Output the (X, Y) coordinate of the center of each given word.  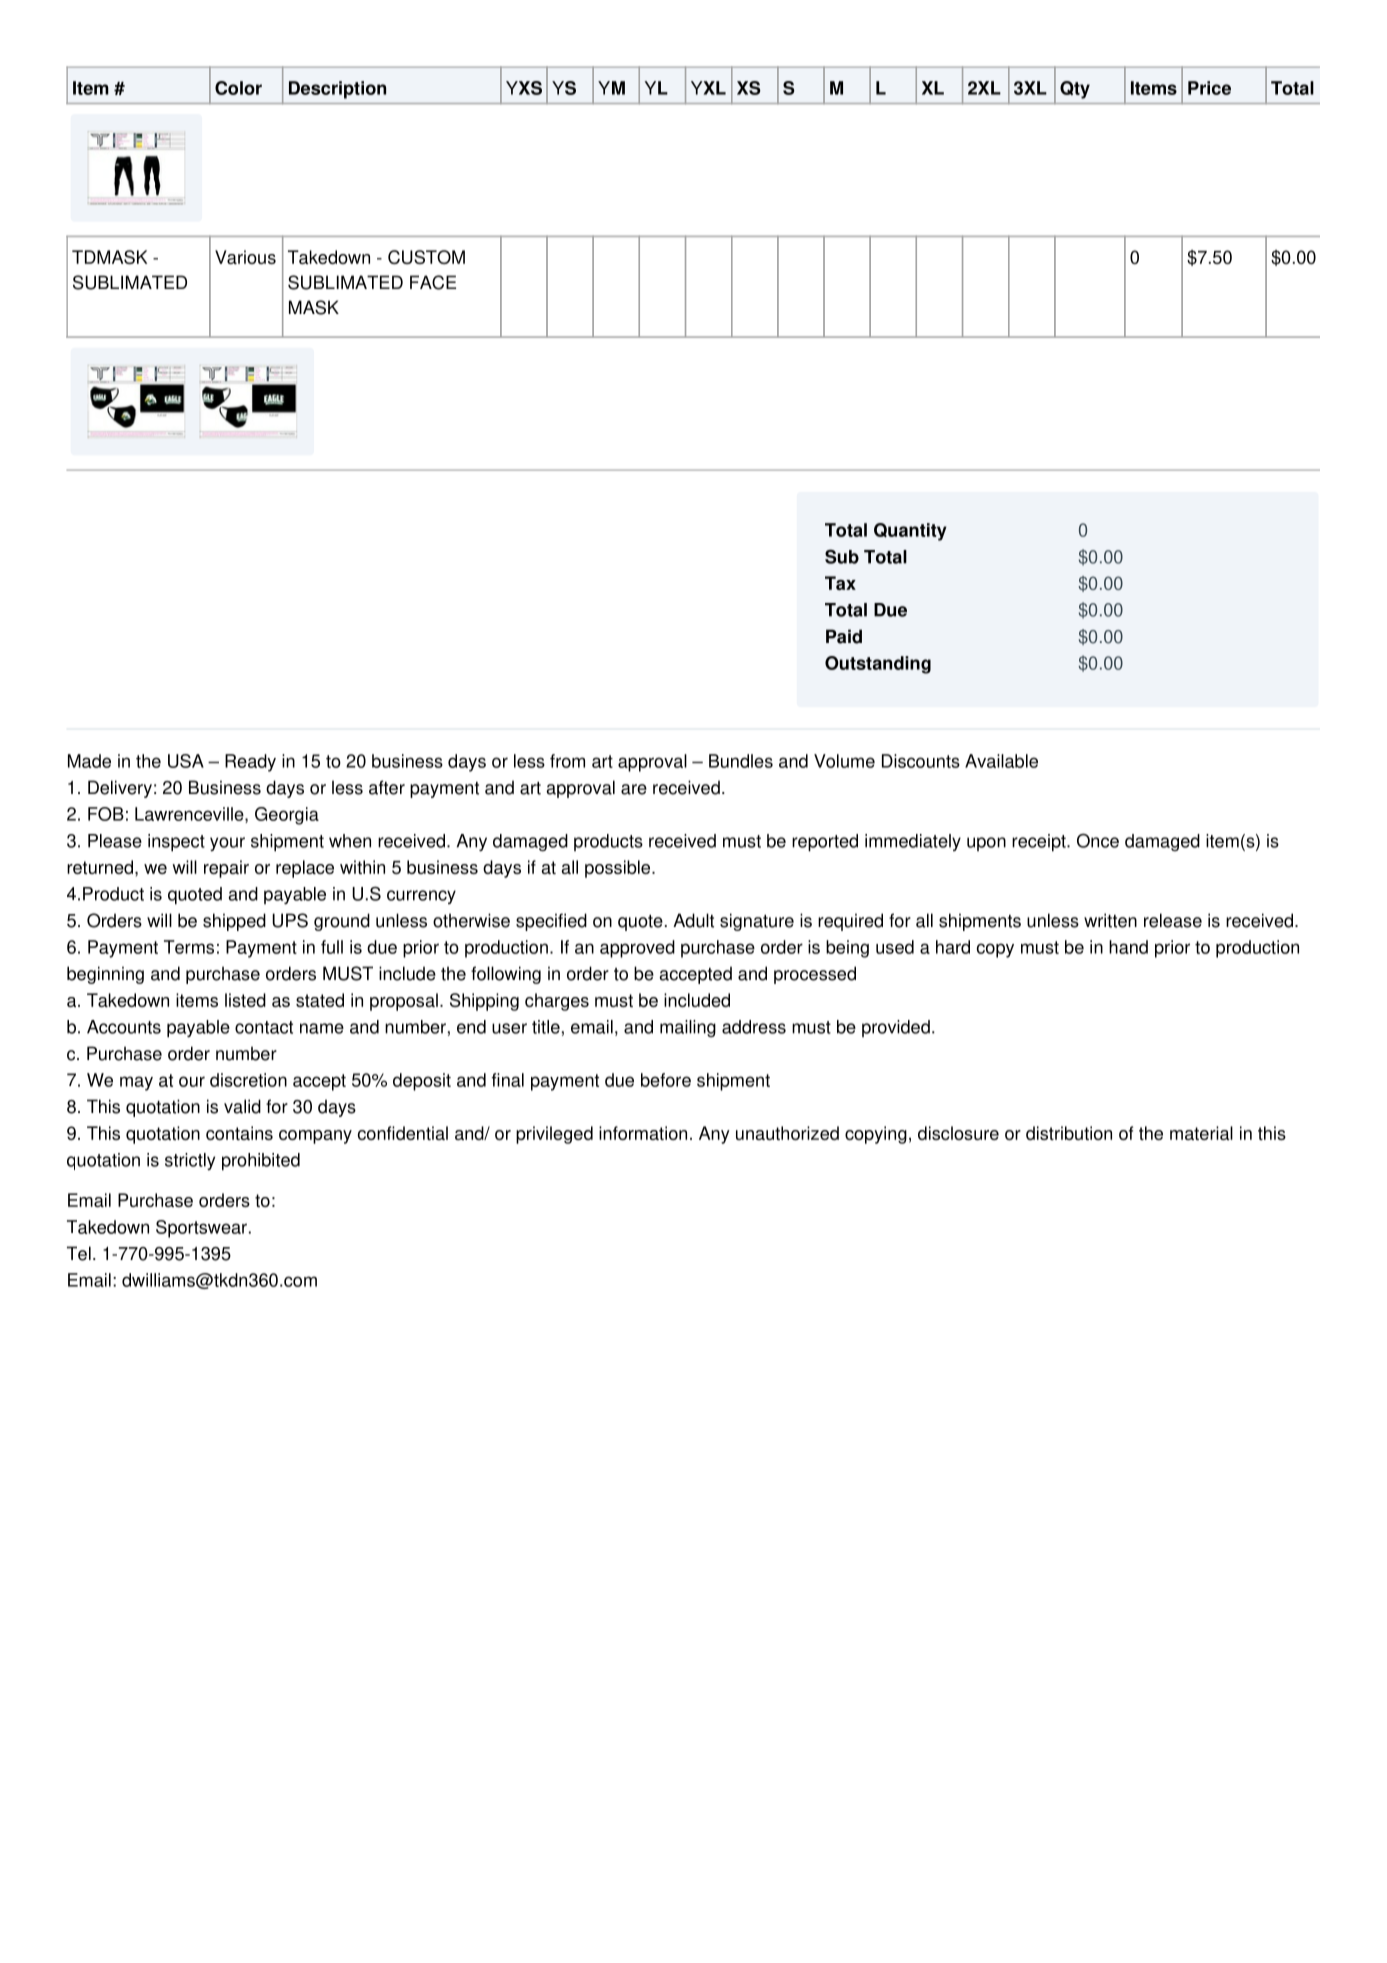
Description (337, 90)
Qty (1075, 90)
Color (238, 88)
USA (186, 761)
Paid (844, 636)
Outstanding (878, 665)
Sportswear (201, 1229)
